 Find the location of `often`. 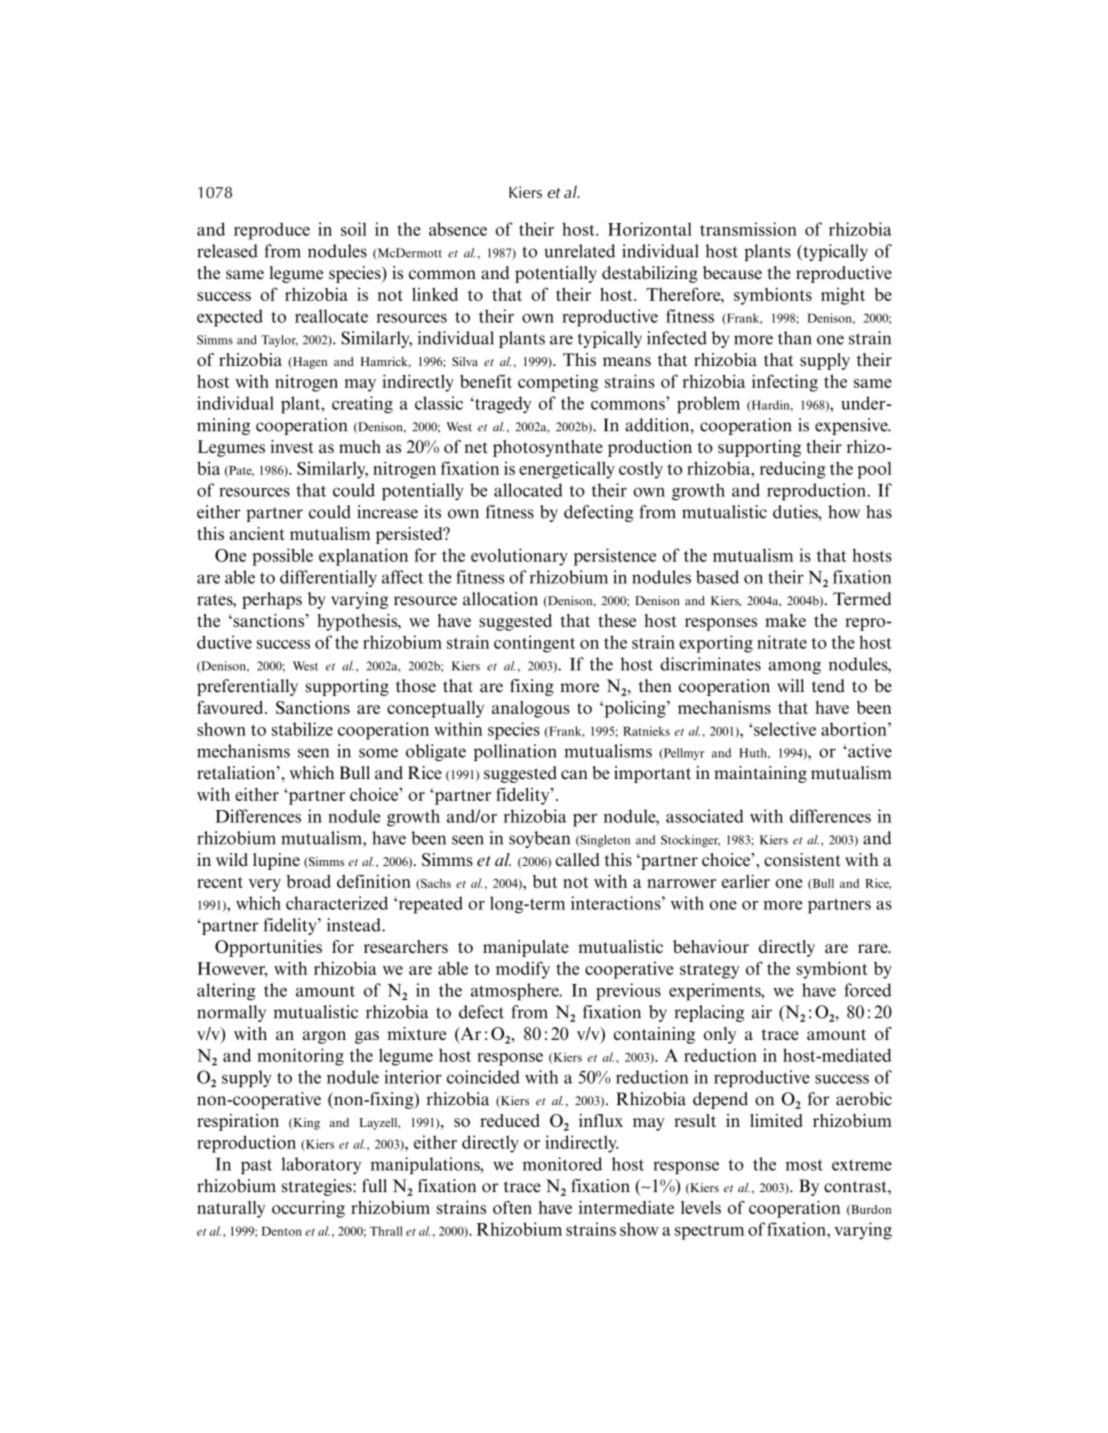

often is located at coordinates (512, 1207).
